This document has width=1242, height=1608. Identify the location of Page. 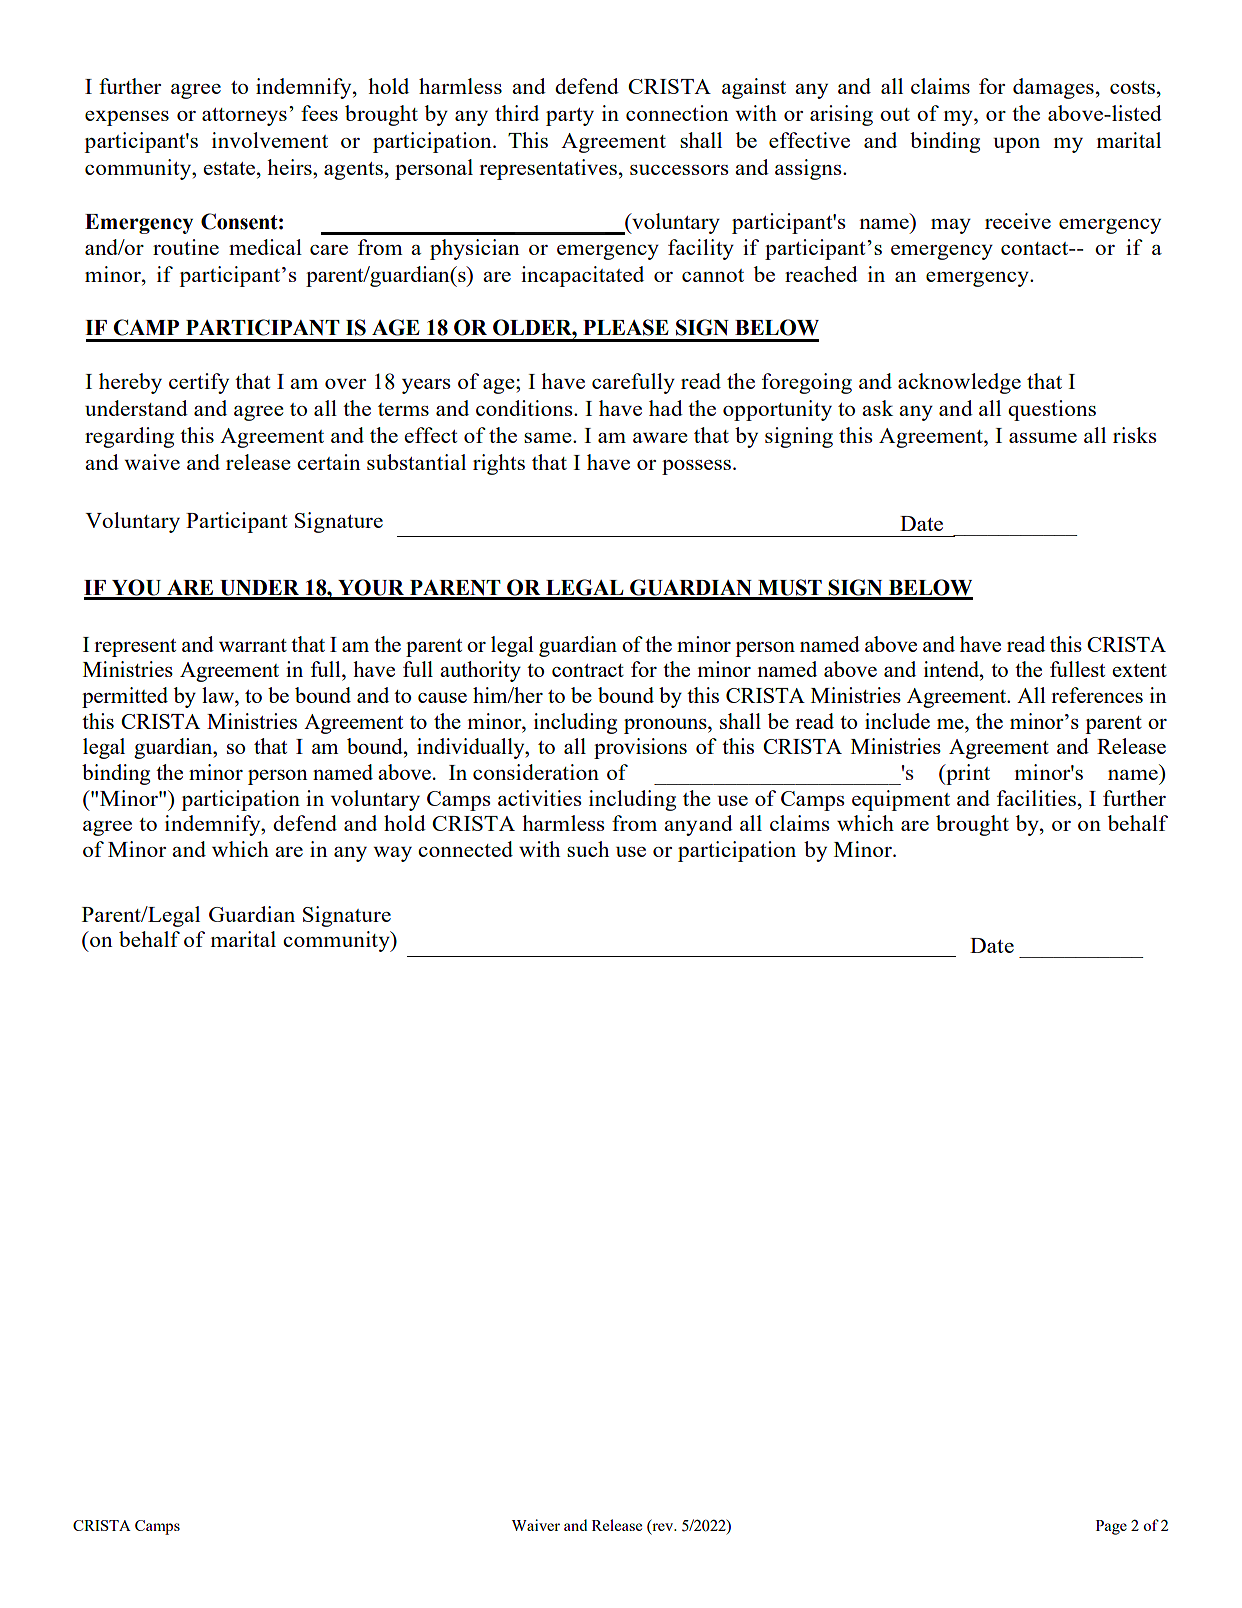
(1111, 1527).
